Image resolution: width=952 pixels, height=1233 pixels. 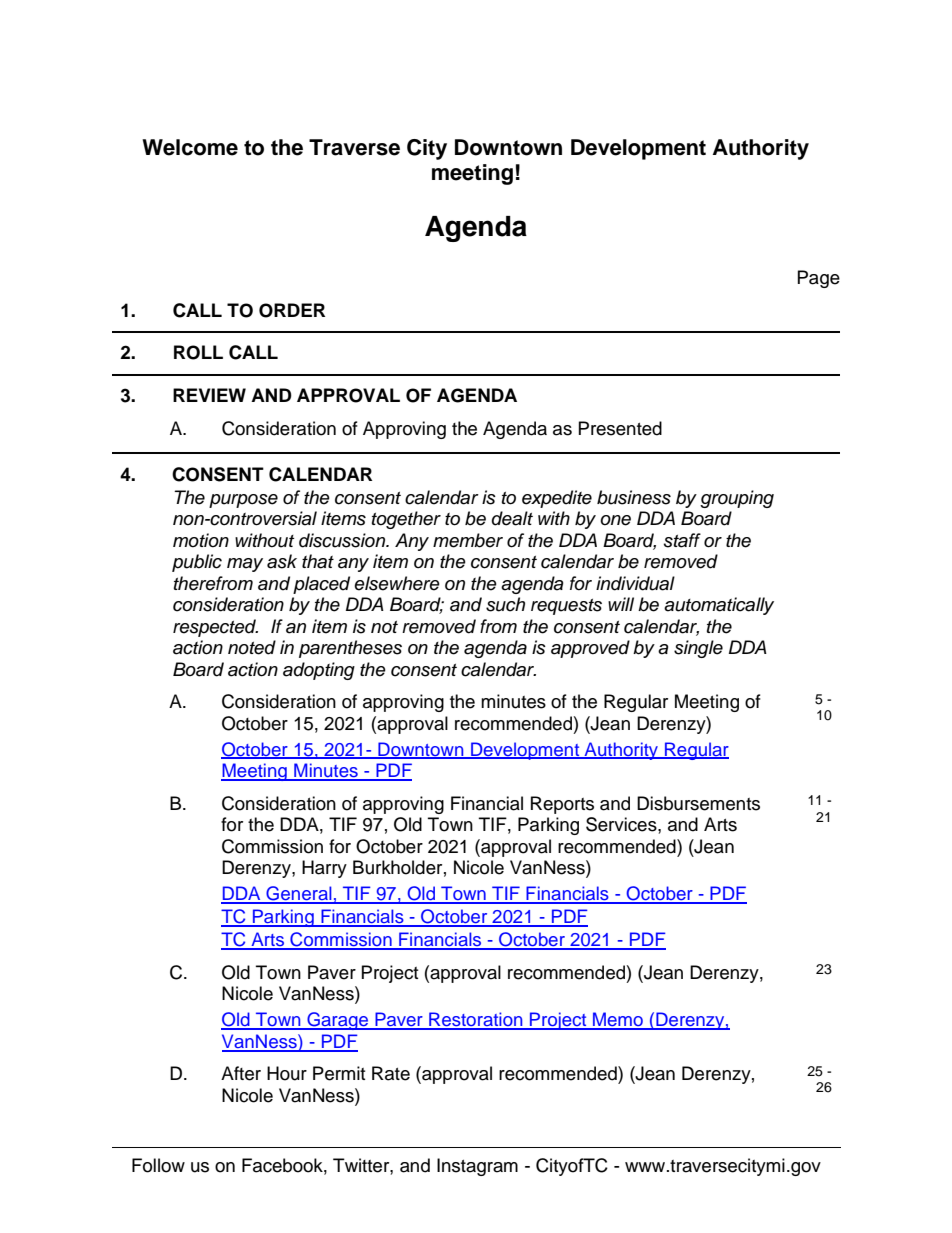 I want to click on noted, so click(x=252, y=647).
